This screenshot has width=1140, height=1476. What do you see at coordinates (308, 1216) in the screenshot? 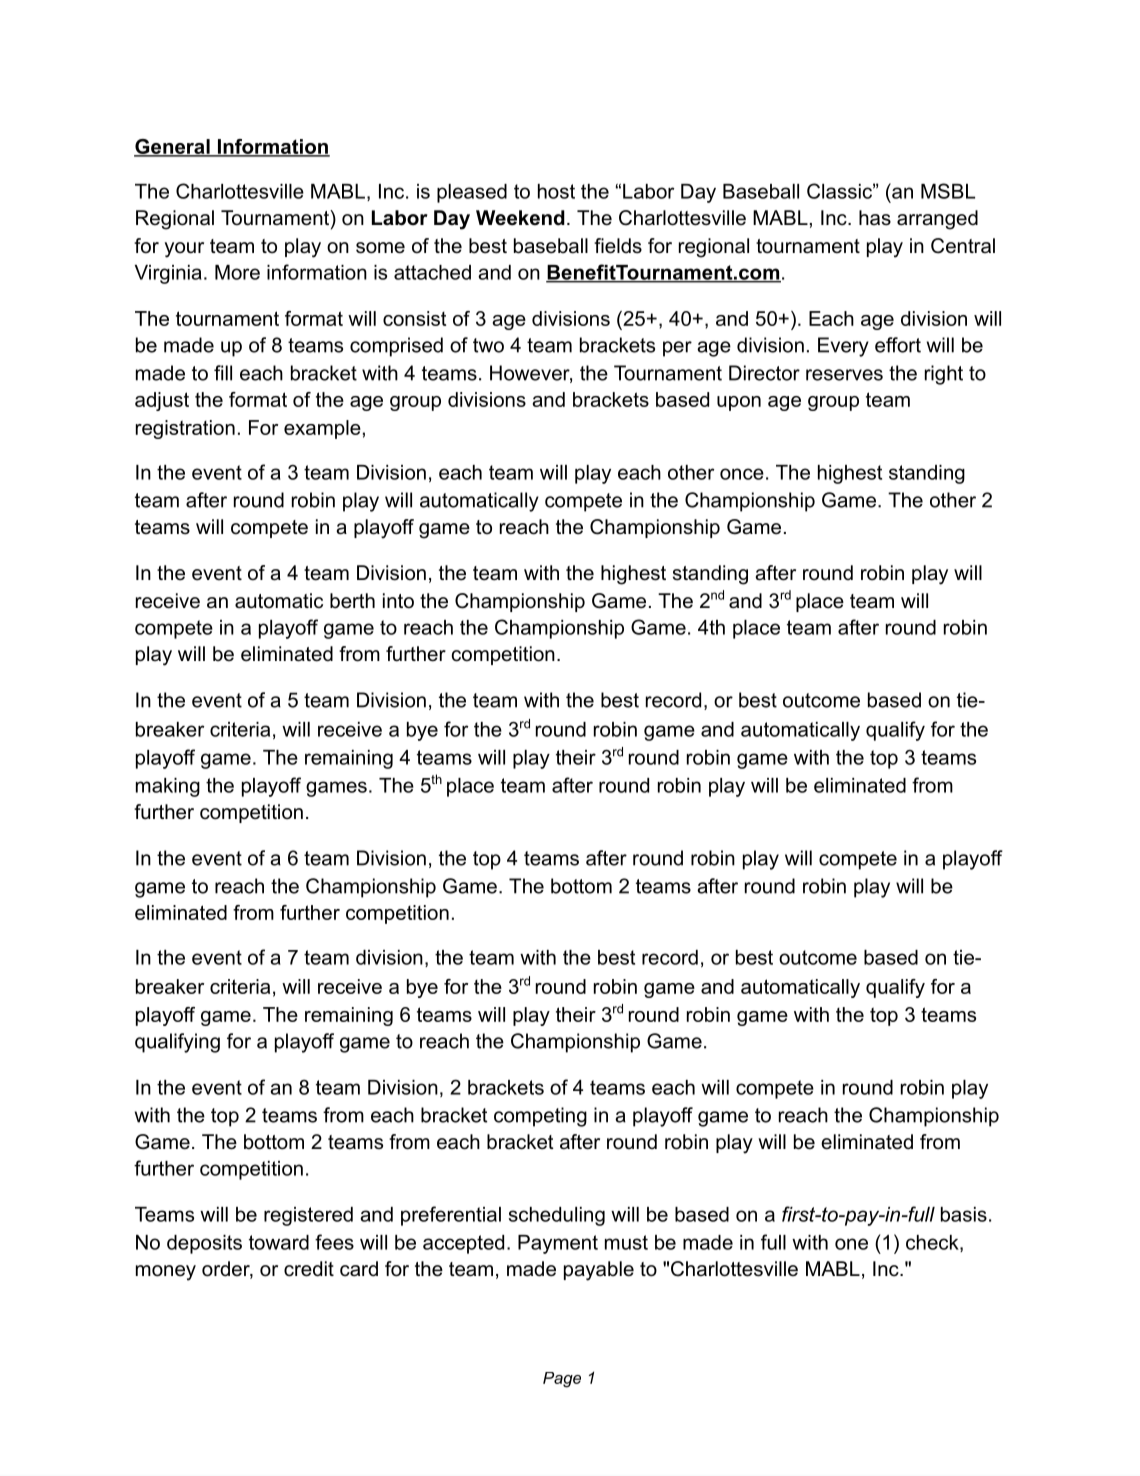
I see `registered` at bounding box center [308, 1216].
